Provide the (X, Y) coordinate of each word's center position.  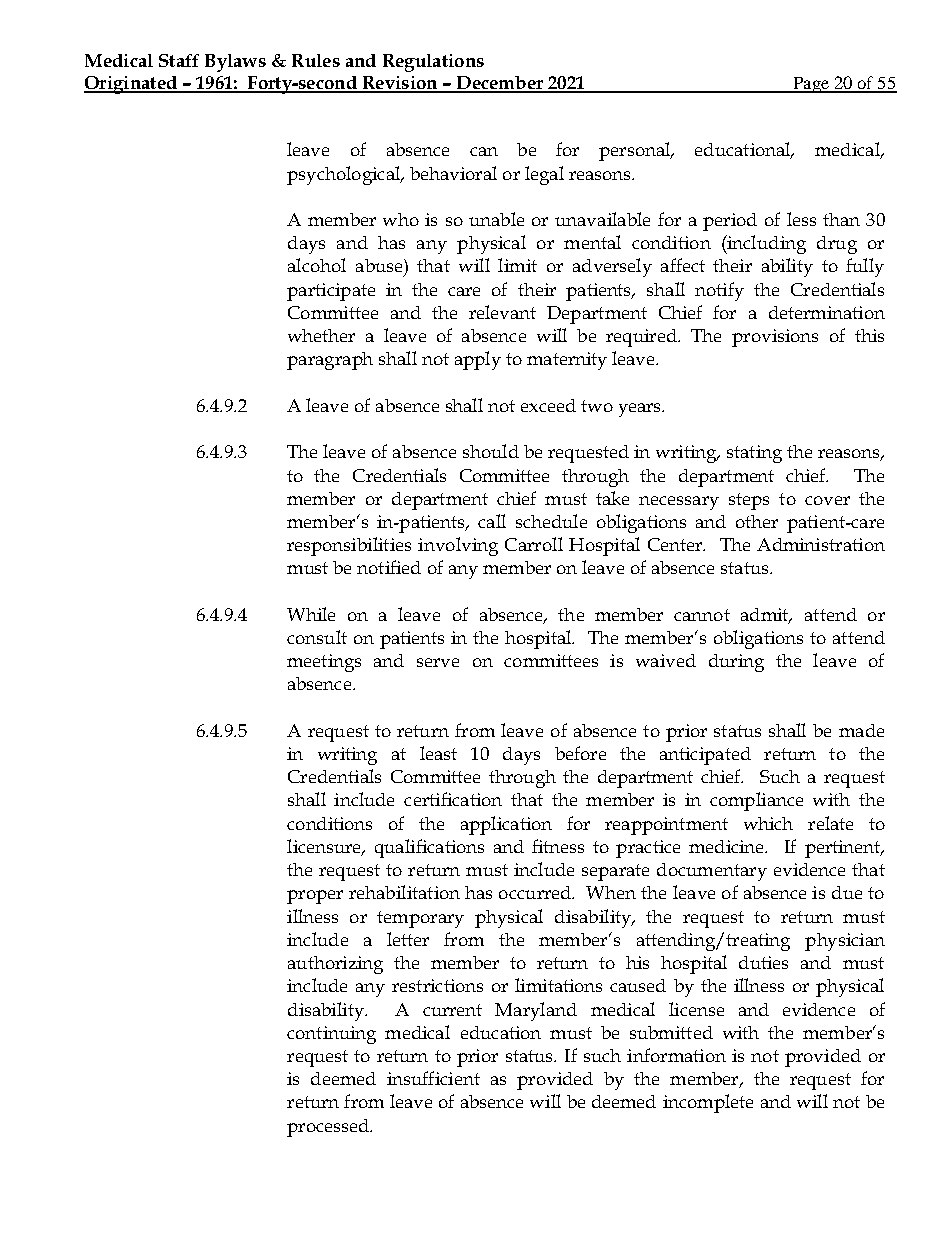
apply (478, 360)
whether (321, 335)
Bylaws (235, 63)
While (311, 614)
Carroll (534, 544)
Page (811, 85)
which (768, 823)
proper (315, 897)
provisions (775, 338)
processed (329, 1128)
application (506, 825)
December (500, 84)
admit (766, 615)
